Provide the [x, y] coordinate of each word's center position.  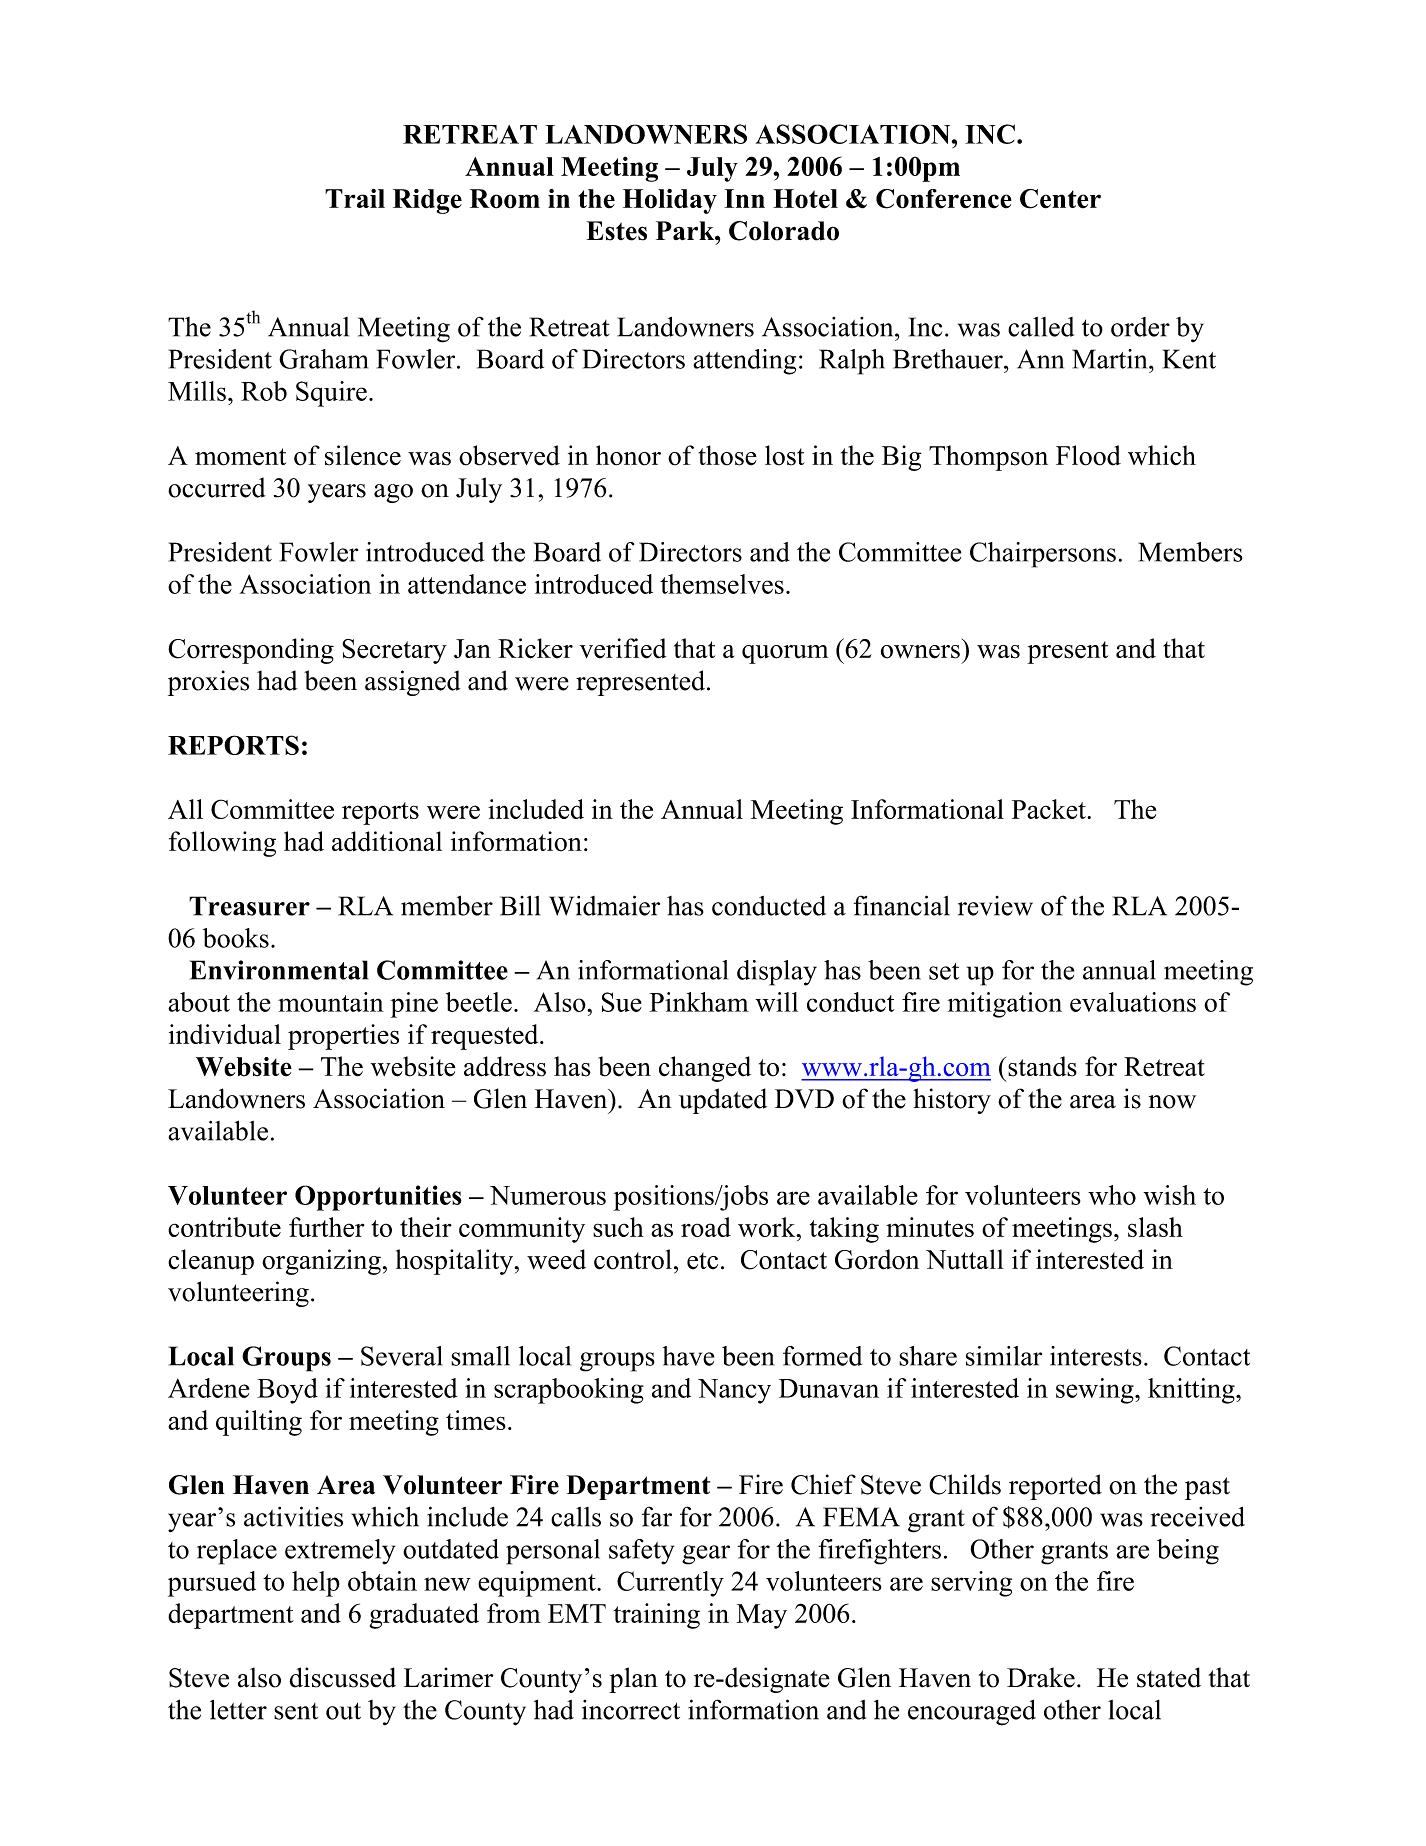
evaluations [1133, 1002]
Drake [1041, 1677]
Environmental [279, 970]
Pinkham [699, 1002]
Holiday [670, 201]
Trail [355, 198]
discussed [342, 1677]
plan [633, 1680]
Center [1060, 199]
